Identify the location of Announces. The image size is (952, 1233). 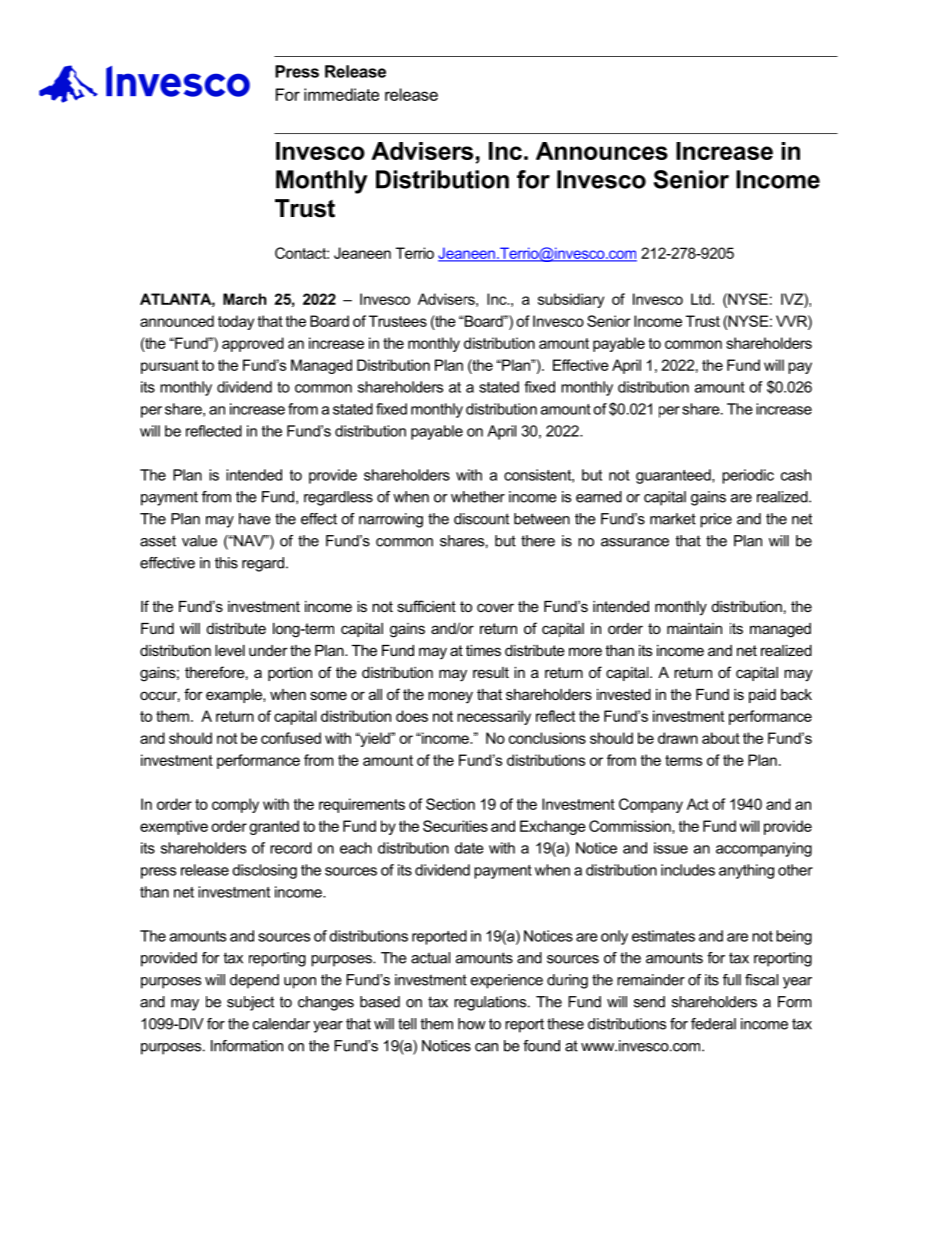
(602, 151).
